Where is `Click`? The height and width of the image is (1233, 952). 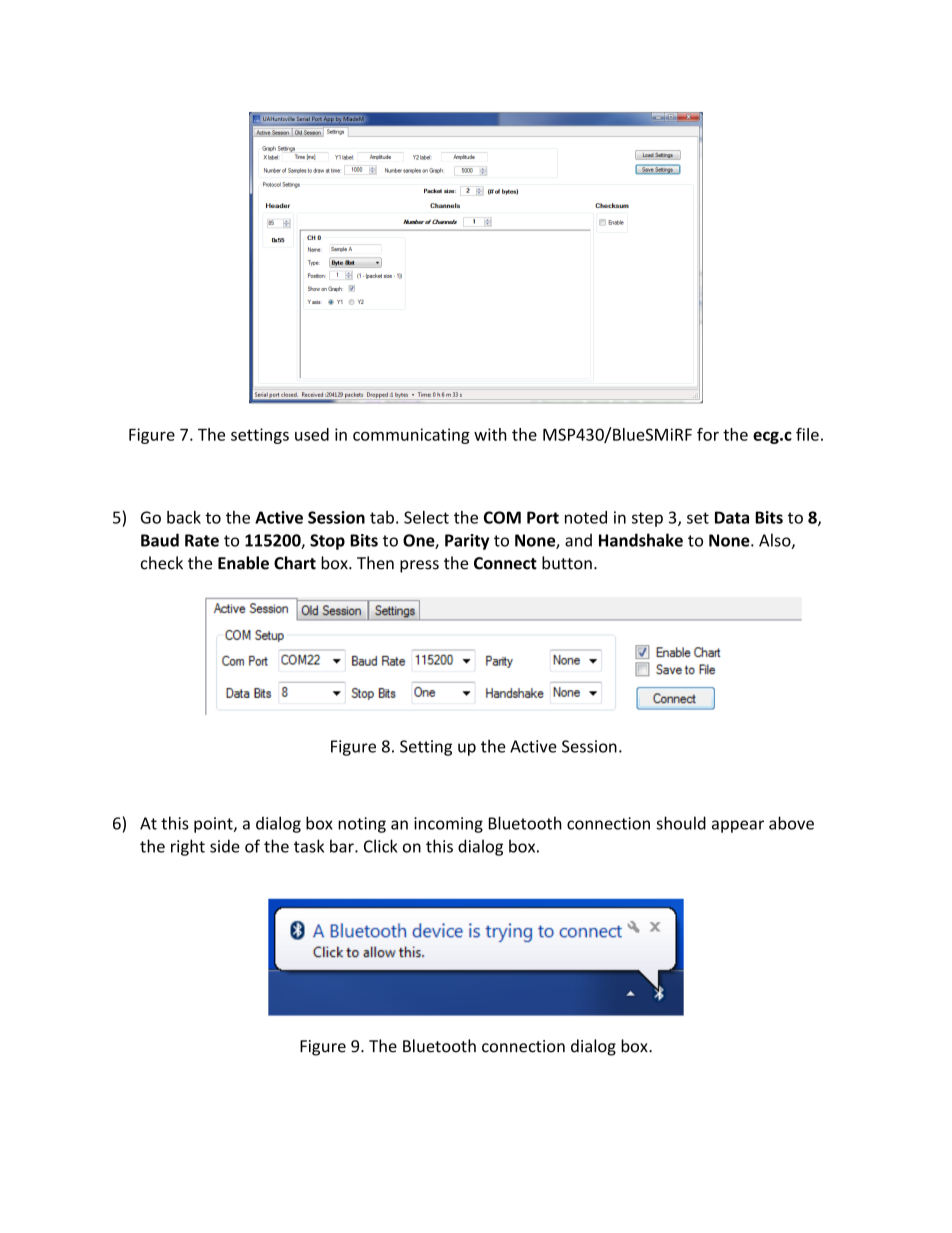 Click is located at coordinates (380, 846).
